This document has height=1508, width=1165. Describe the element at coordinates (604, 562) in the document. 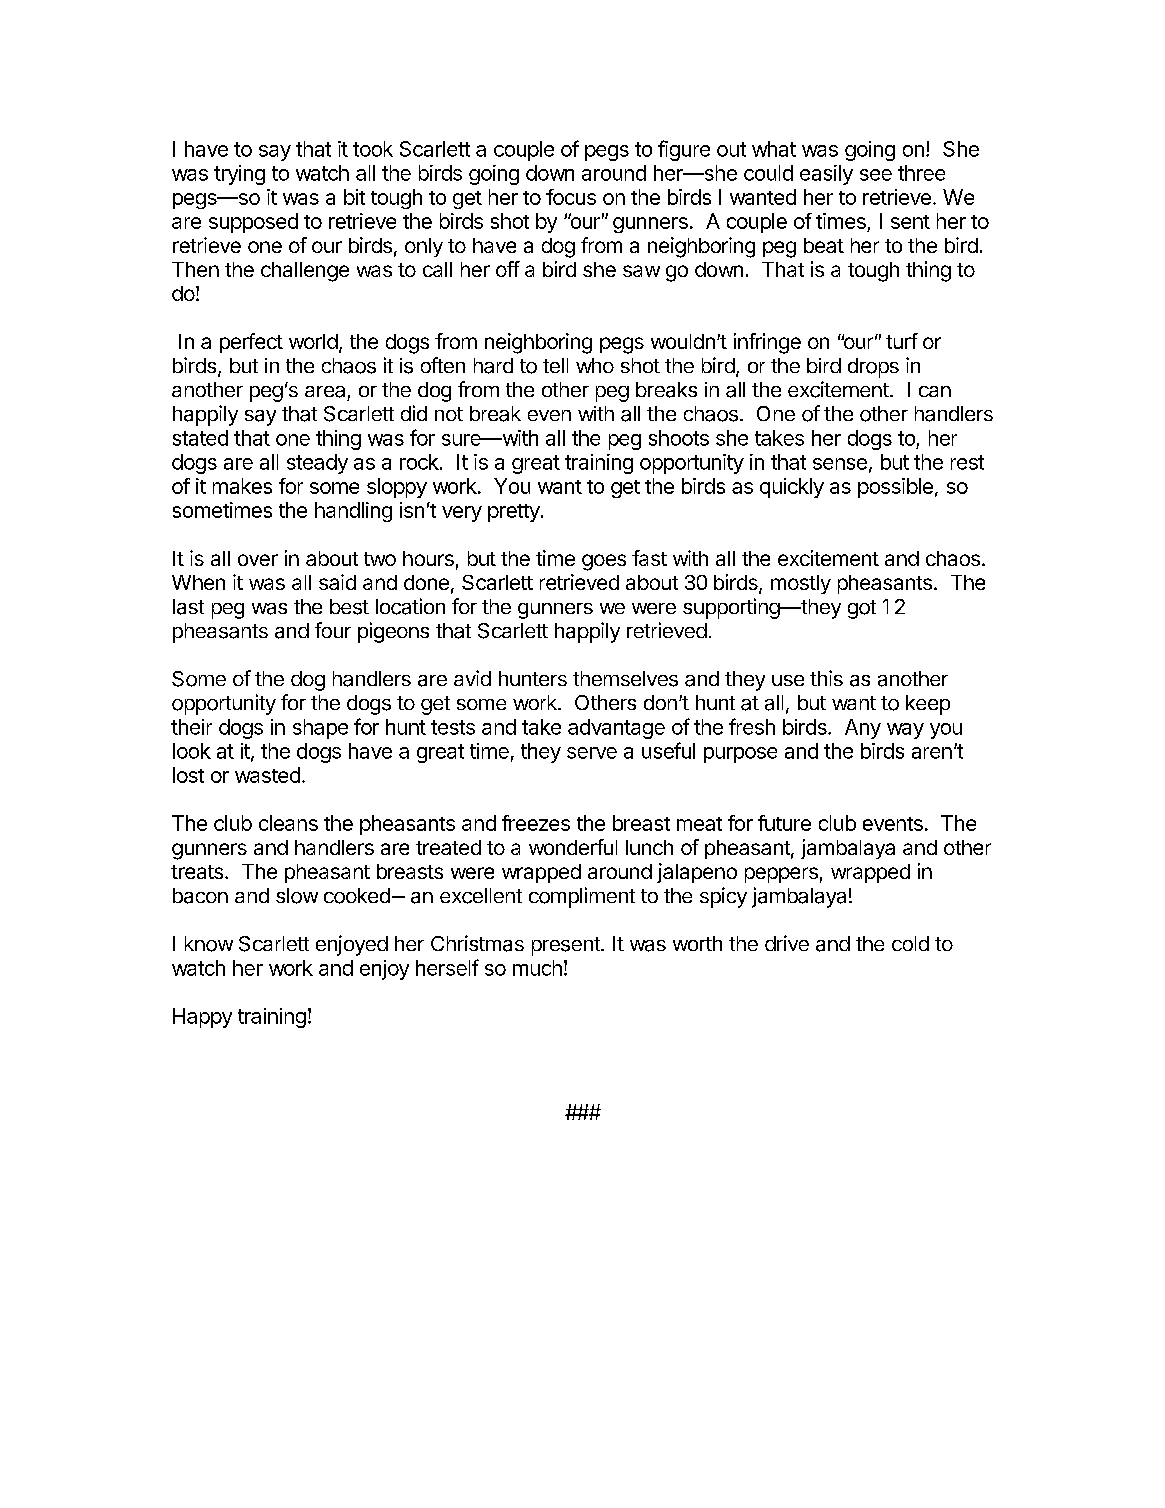

I see `goes` at that location.
